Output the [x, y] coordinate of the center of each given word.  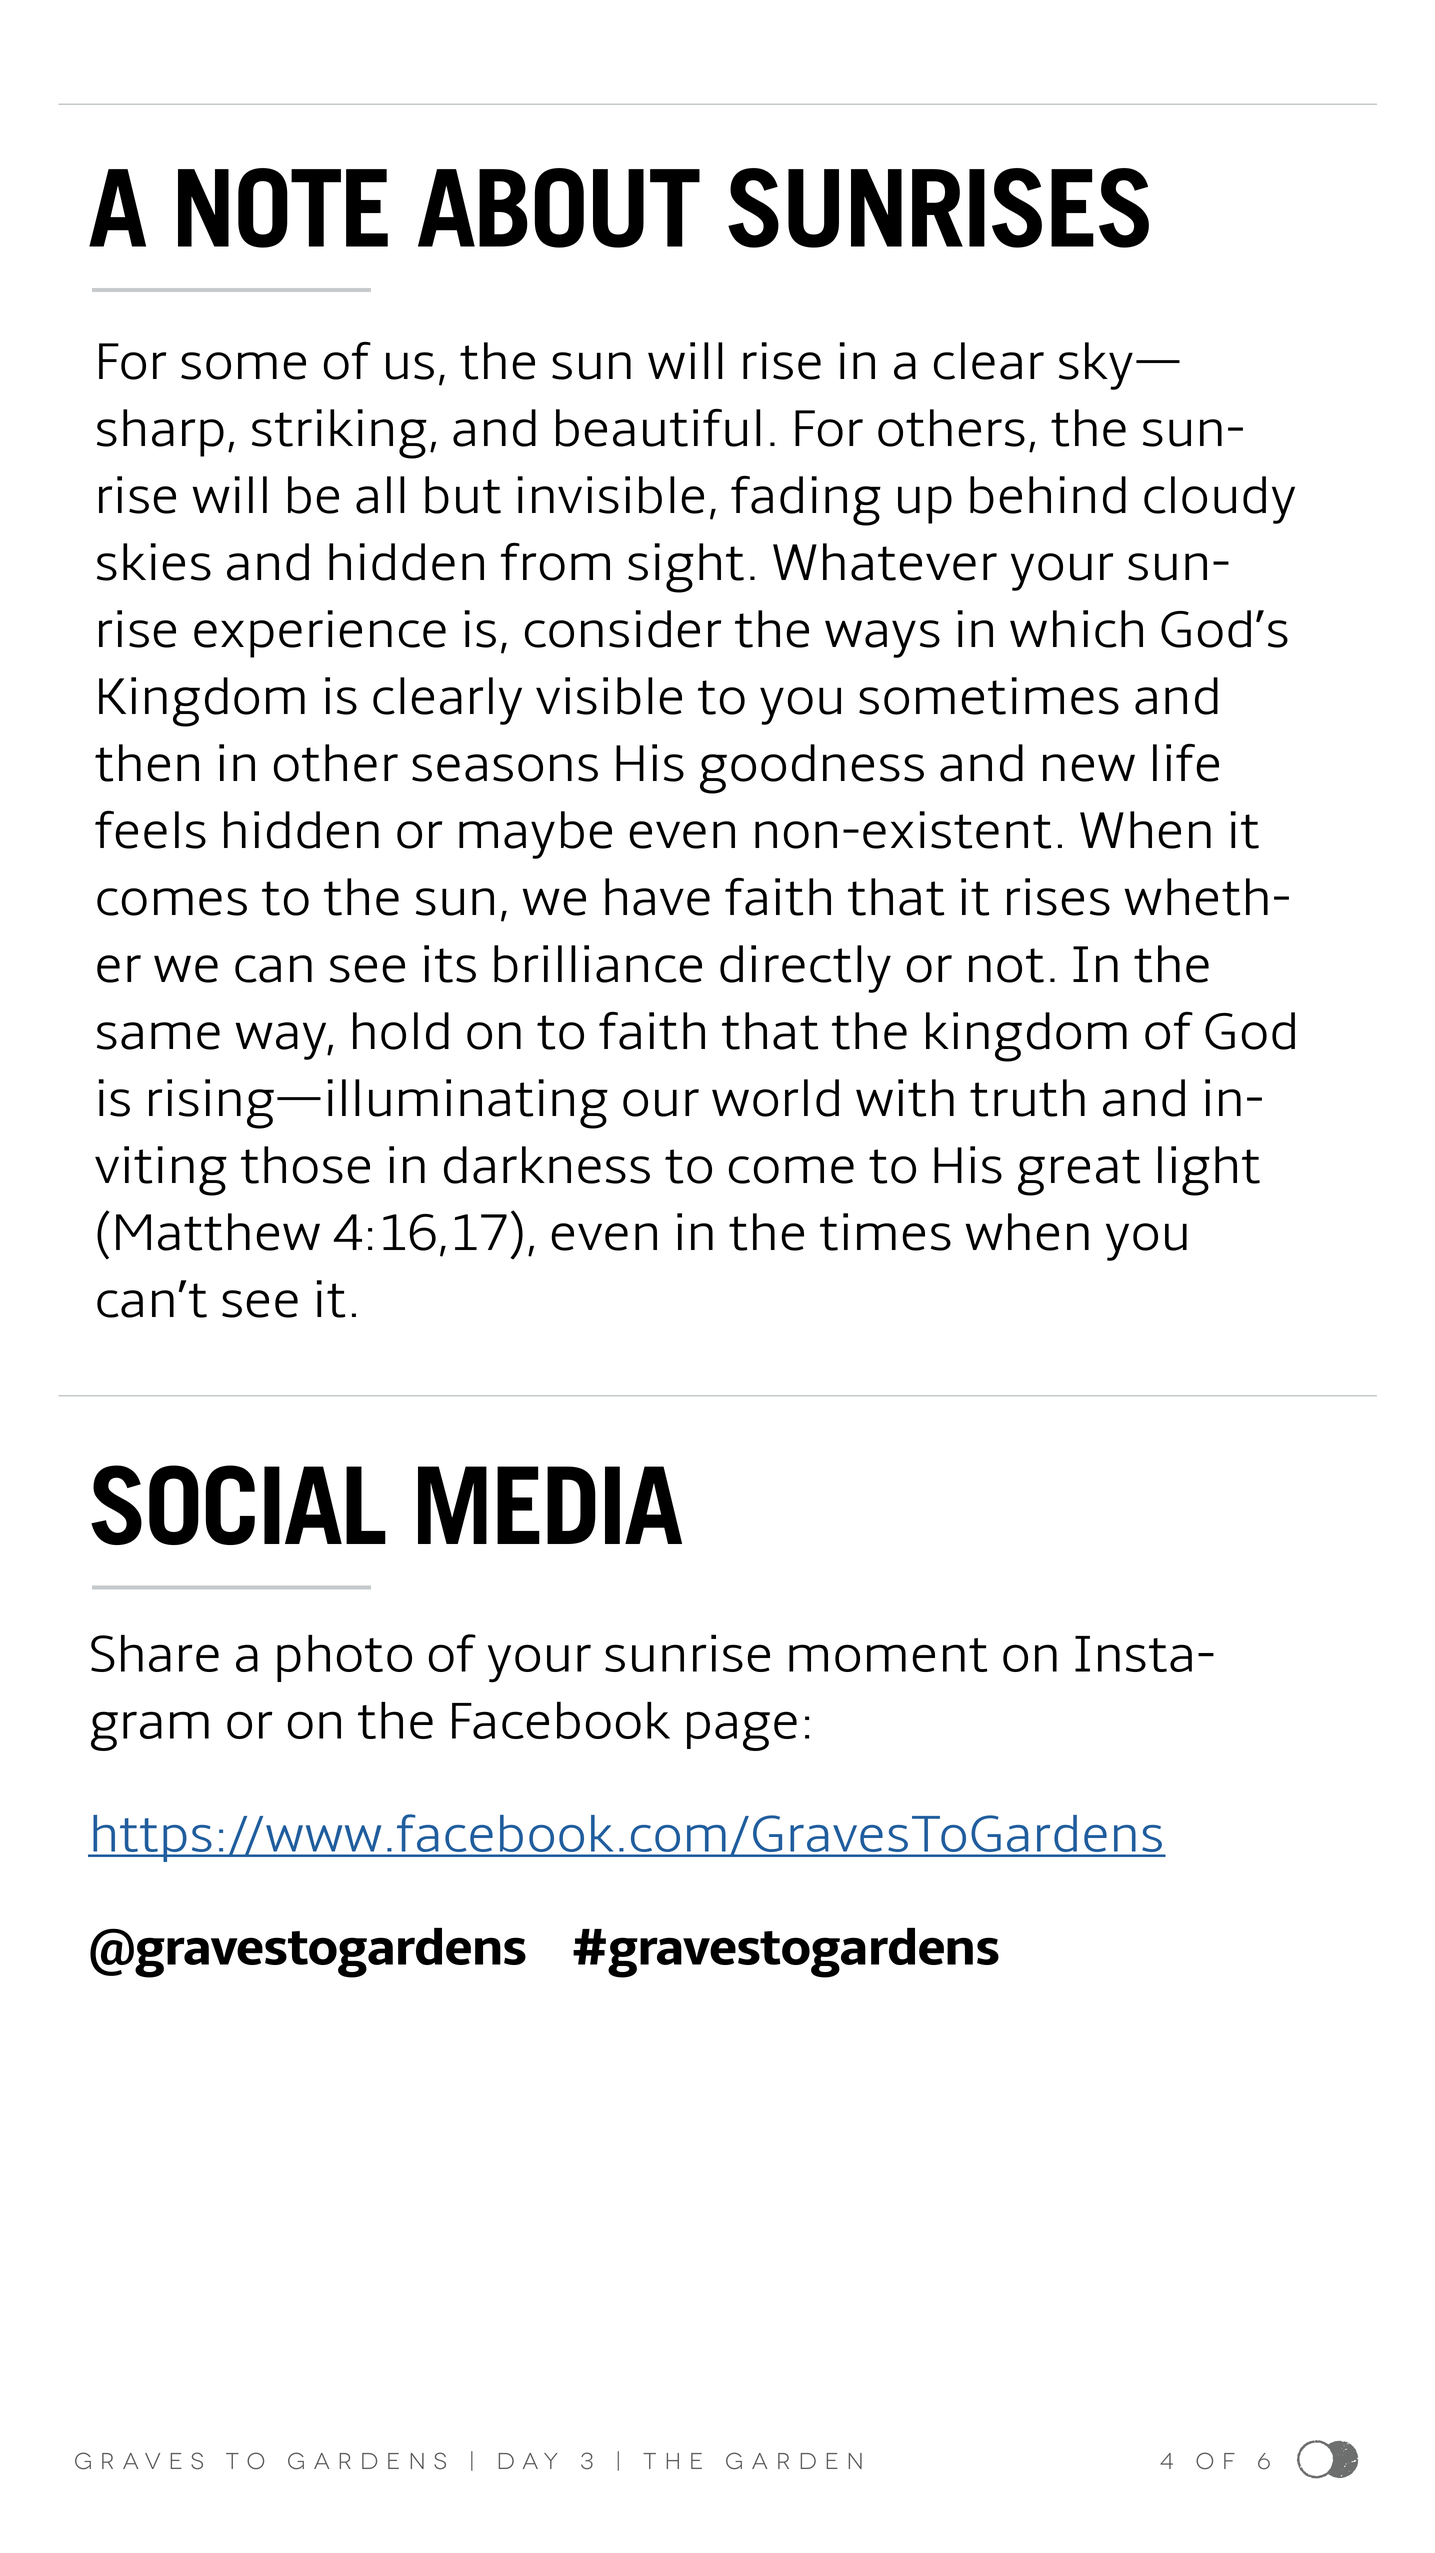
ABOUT [559, 208]
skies [154, 562]
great [1079, 1172]
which [1076, 629]
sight [686, 568]
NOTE [283, 208]
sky [1096, 366]
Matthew [218, 1232]
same [158, 1036]
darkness [547, 1165]
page [742, 1731]
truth [1027, 1098]
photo [344, 1658]
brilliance [598, 964]
